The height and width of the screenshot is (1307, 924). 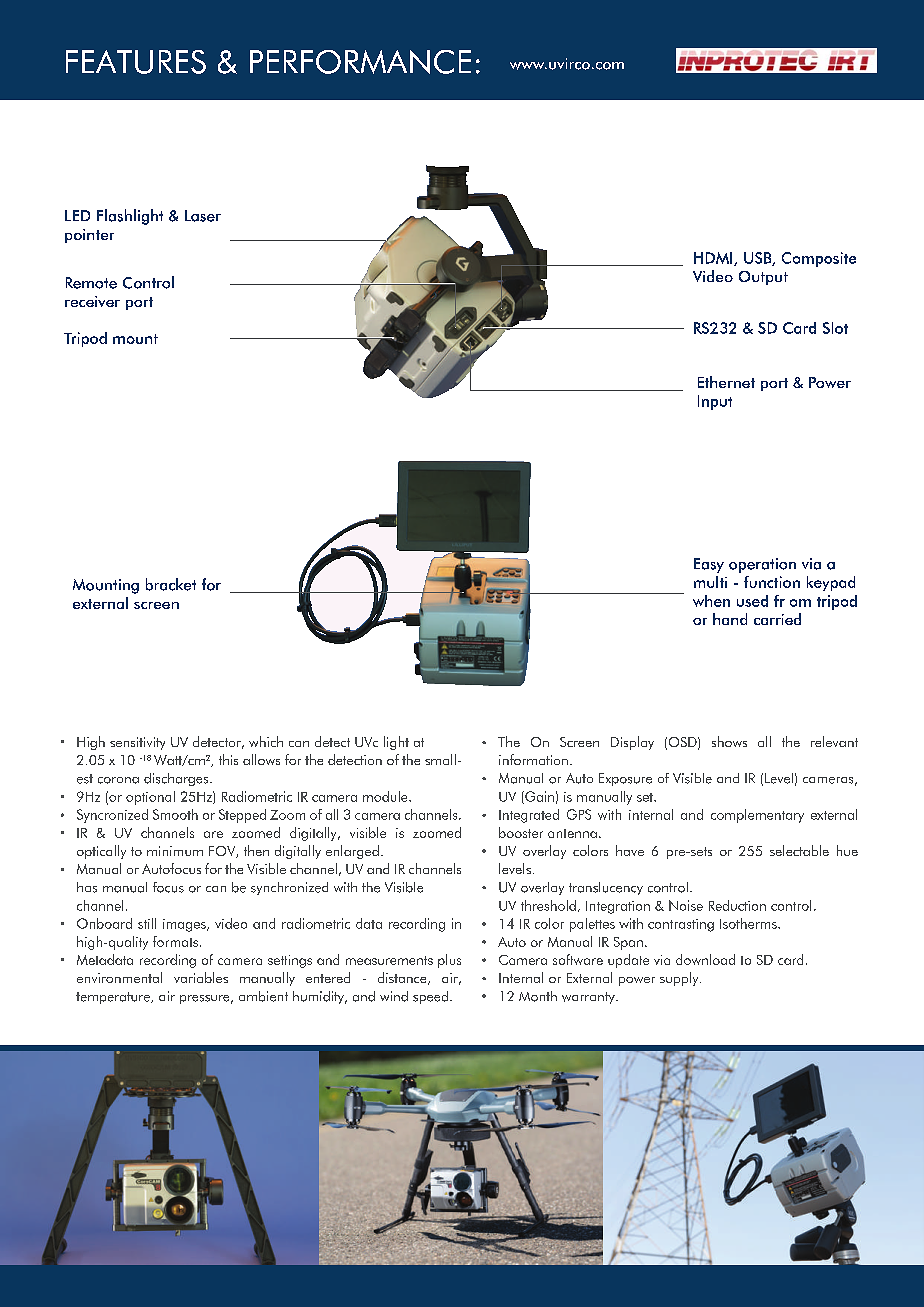 I want to click on HDMI, so click(x=714, y=259).
